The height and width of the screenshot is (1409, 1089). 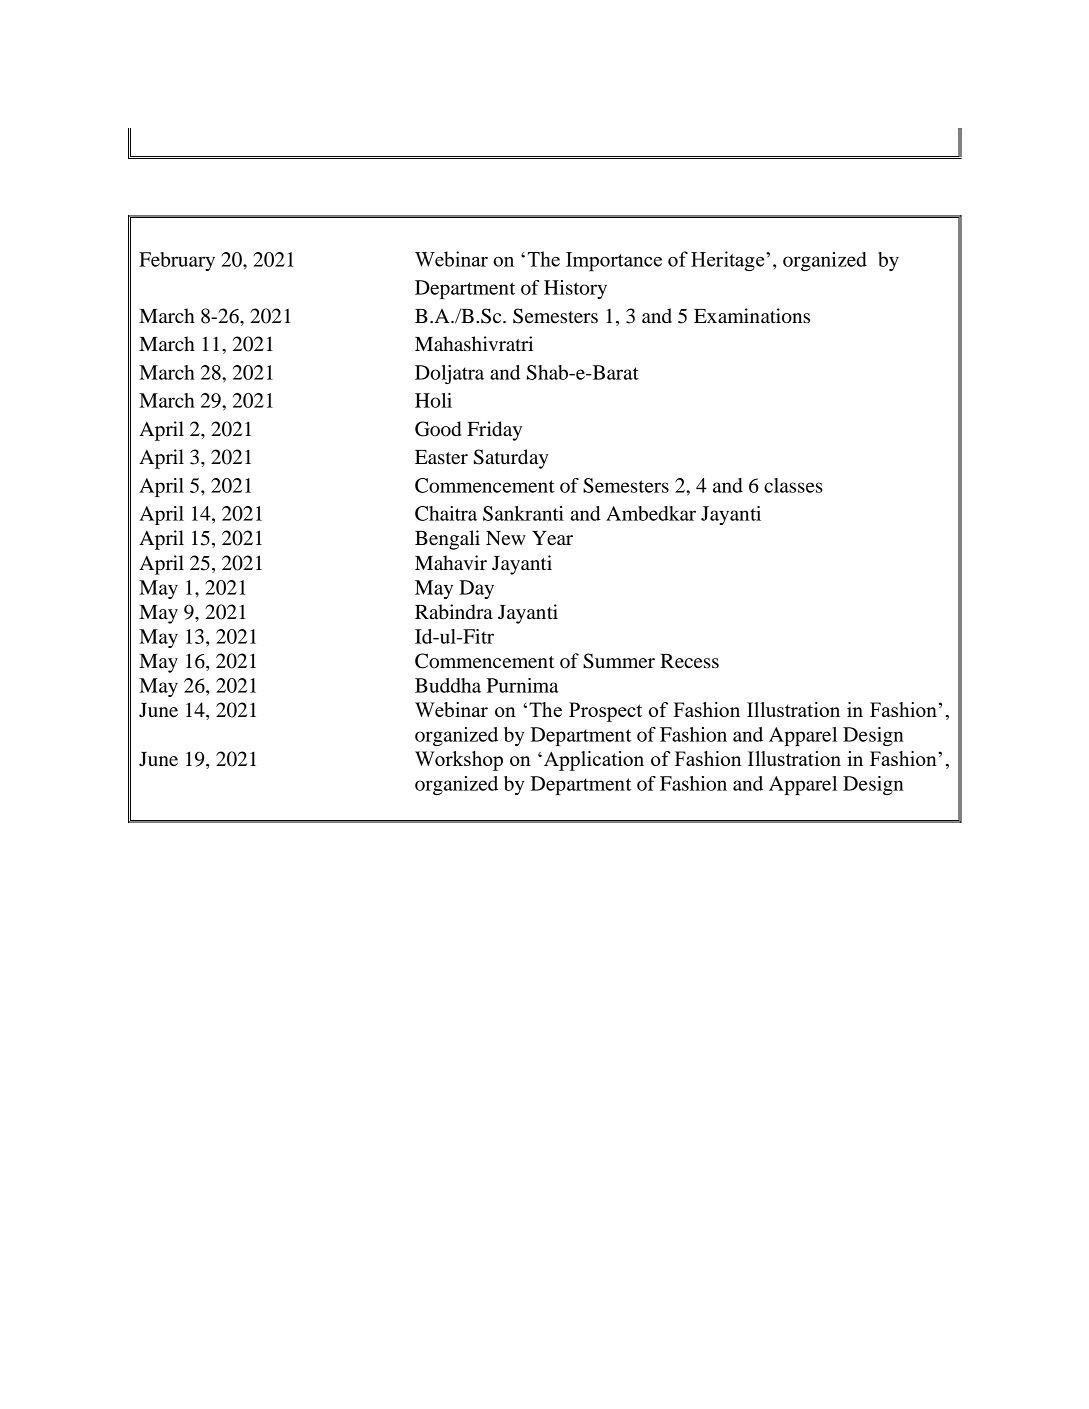 What do you see at coordinates (689, 661) in the screenshot?
I see `Recess` at bounding box center [689, 661].
